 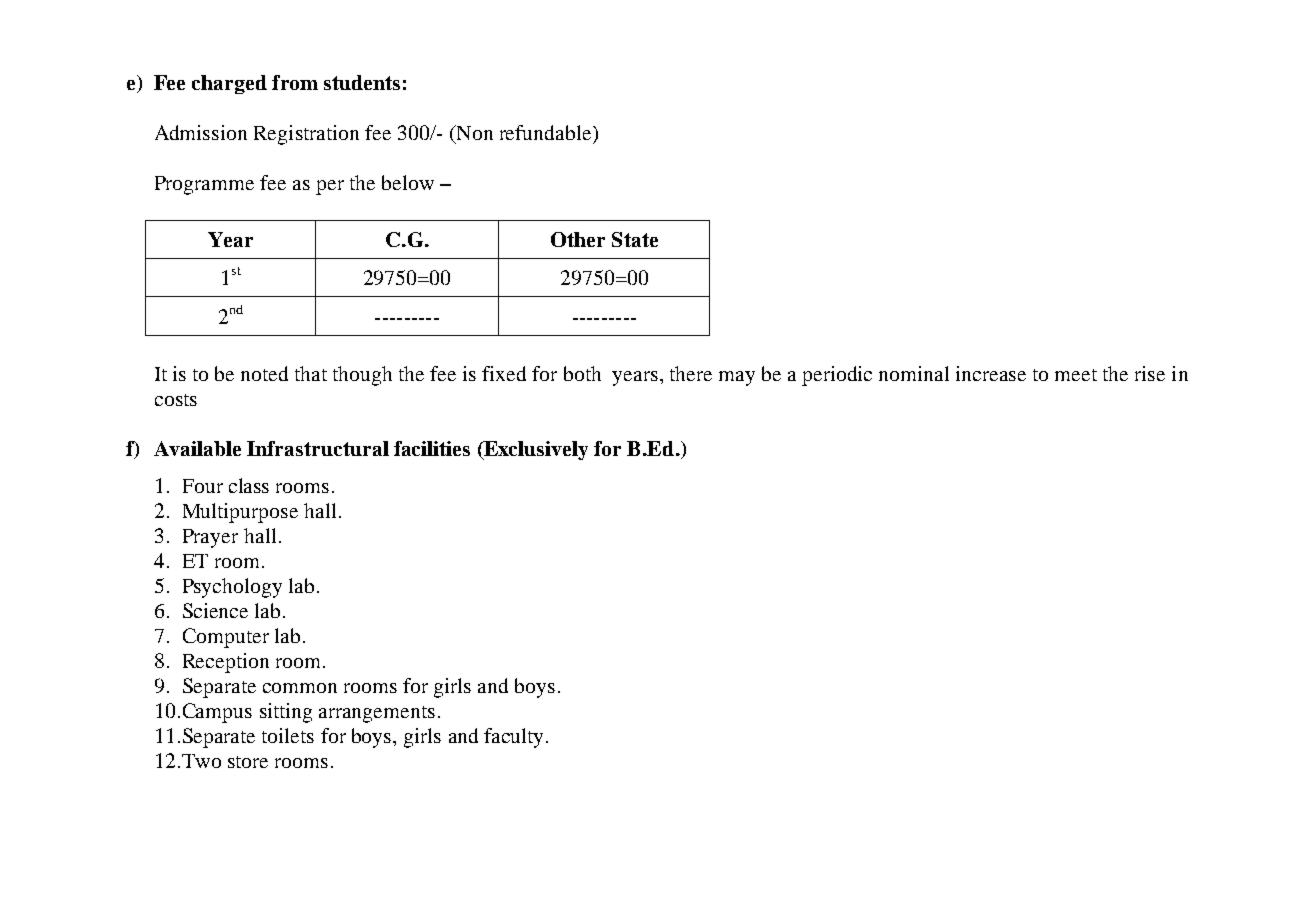 What do you see at coordinates (295, 82) in the document?
I see `from` at bounding box center [295, 82].
